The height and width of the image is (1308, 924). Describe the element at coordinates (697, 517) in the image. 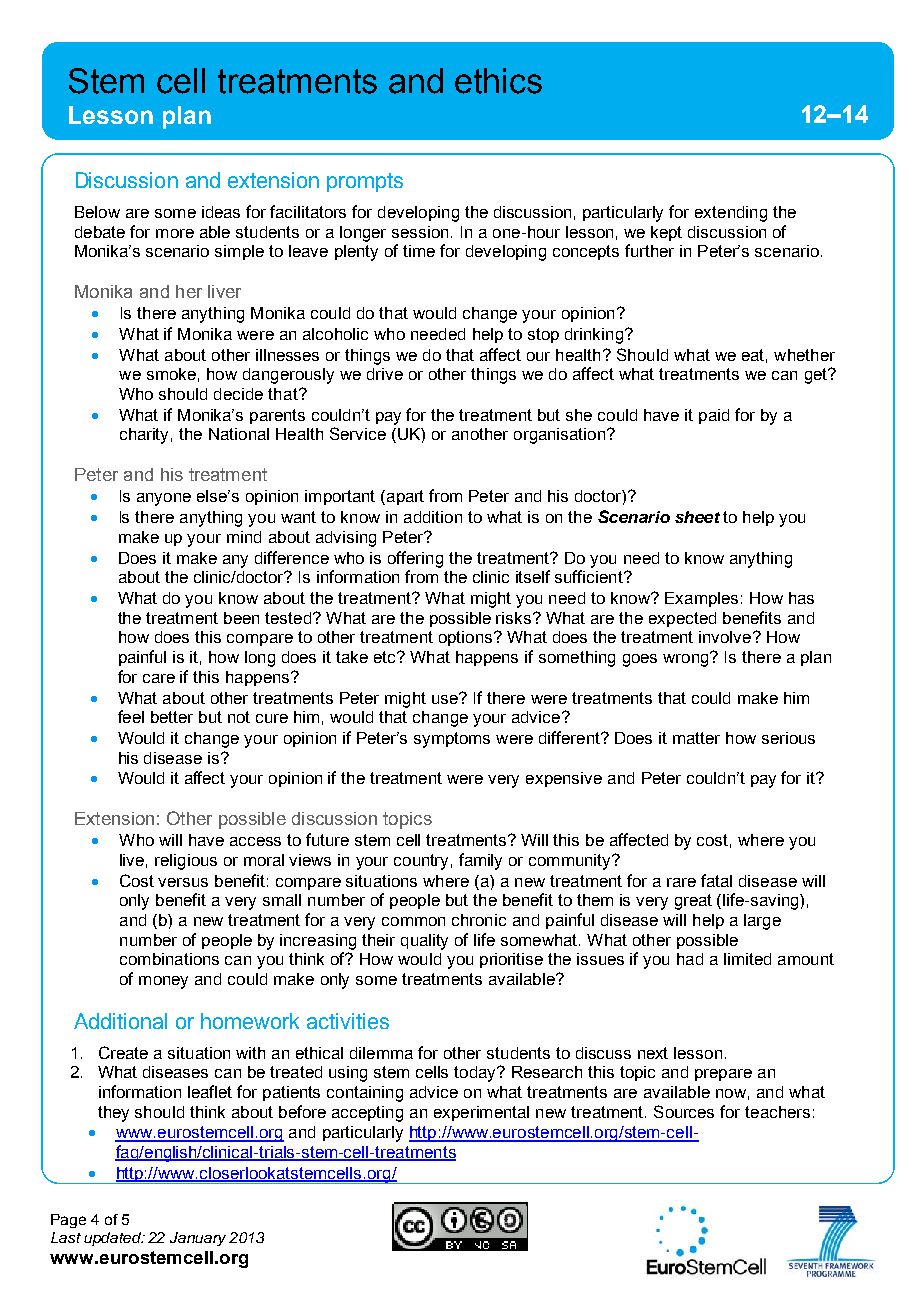

I see `sheet` at that location.
